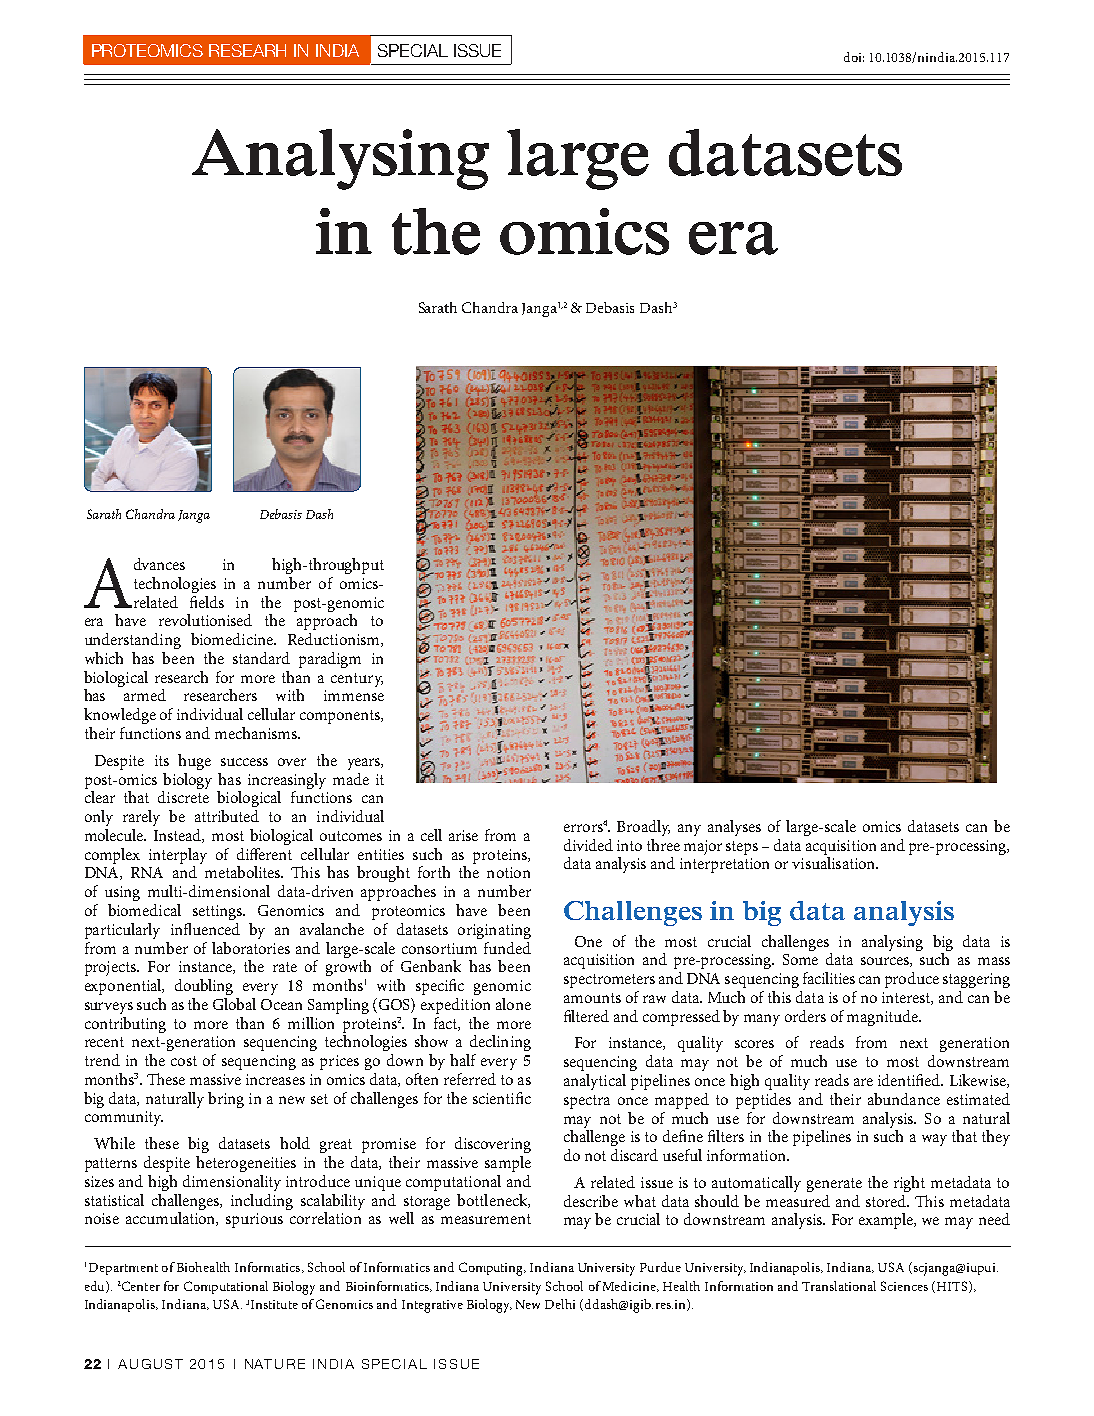  What do you see at coordinates (595, 1082) in the page?
I see `analytical` at bounding box center [595, 1082].
